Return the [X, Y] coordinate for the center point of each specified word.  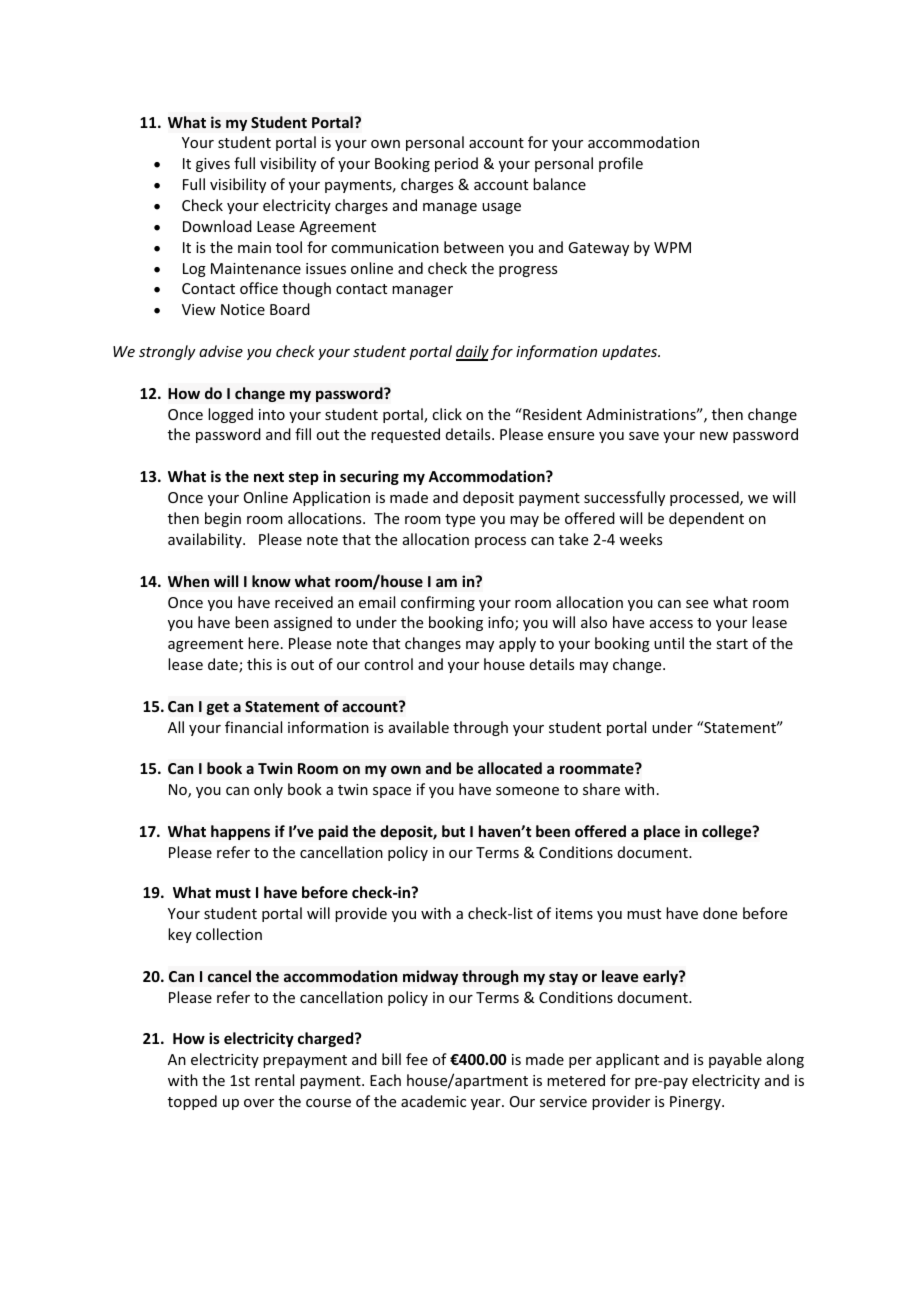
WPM [672, 247]
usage [501, 208]
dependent [706, 519]
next [269, 477]
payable [735, 1060]
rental [274, 1080]
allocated [510, 768]
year [487, 1104]
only [268, 790]
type [460, 520]
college [728, 832]
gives [213, 165]
